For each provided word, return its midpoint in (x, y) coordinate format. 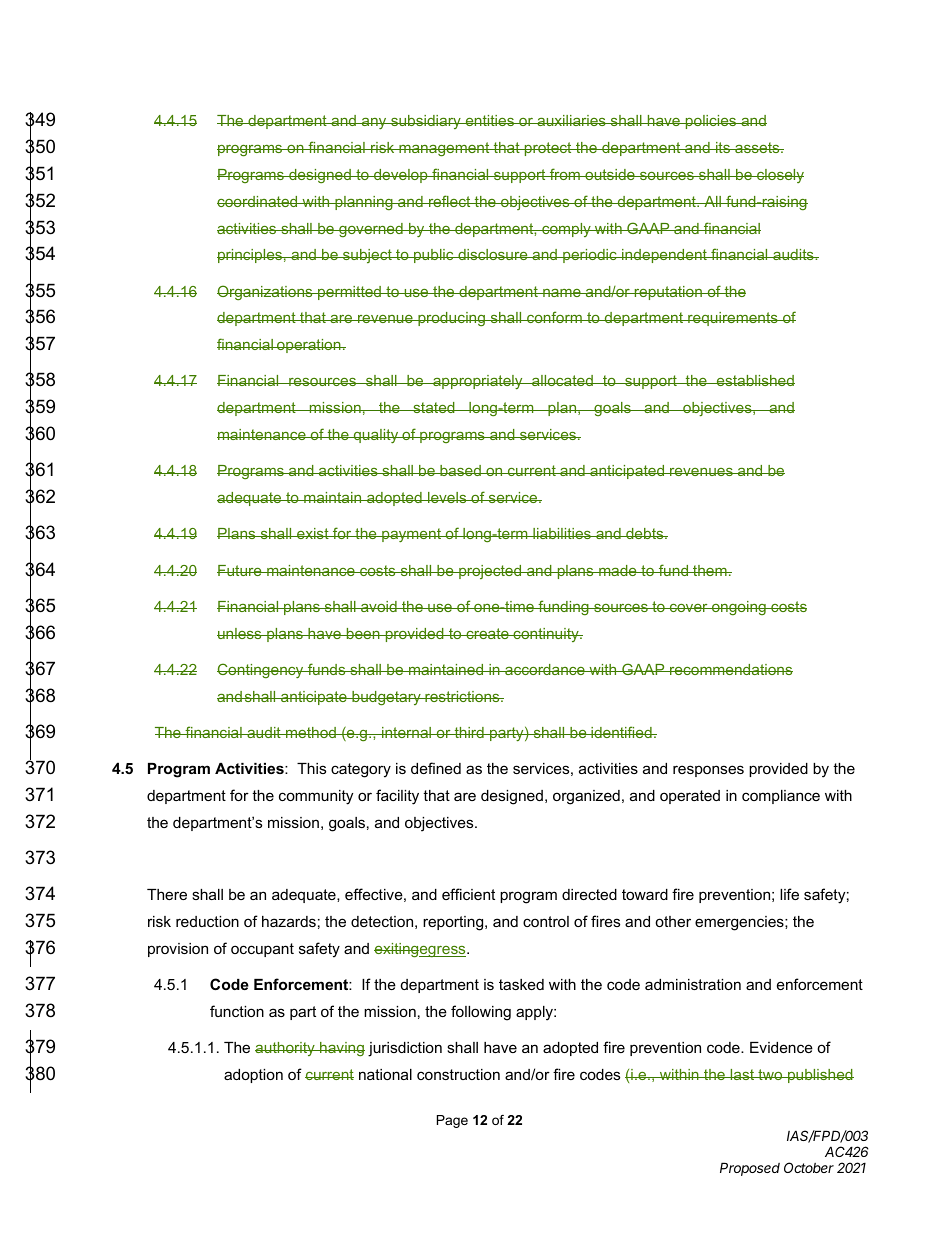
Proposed (750, 1169)
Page (452, 1121)
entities (489, 120)
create (487, 633)
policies (711, 122)
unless (240, 633)
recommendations (730, 669)
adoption (253, 1076)
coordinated (258, 201)
